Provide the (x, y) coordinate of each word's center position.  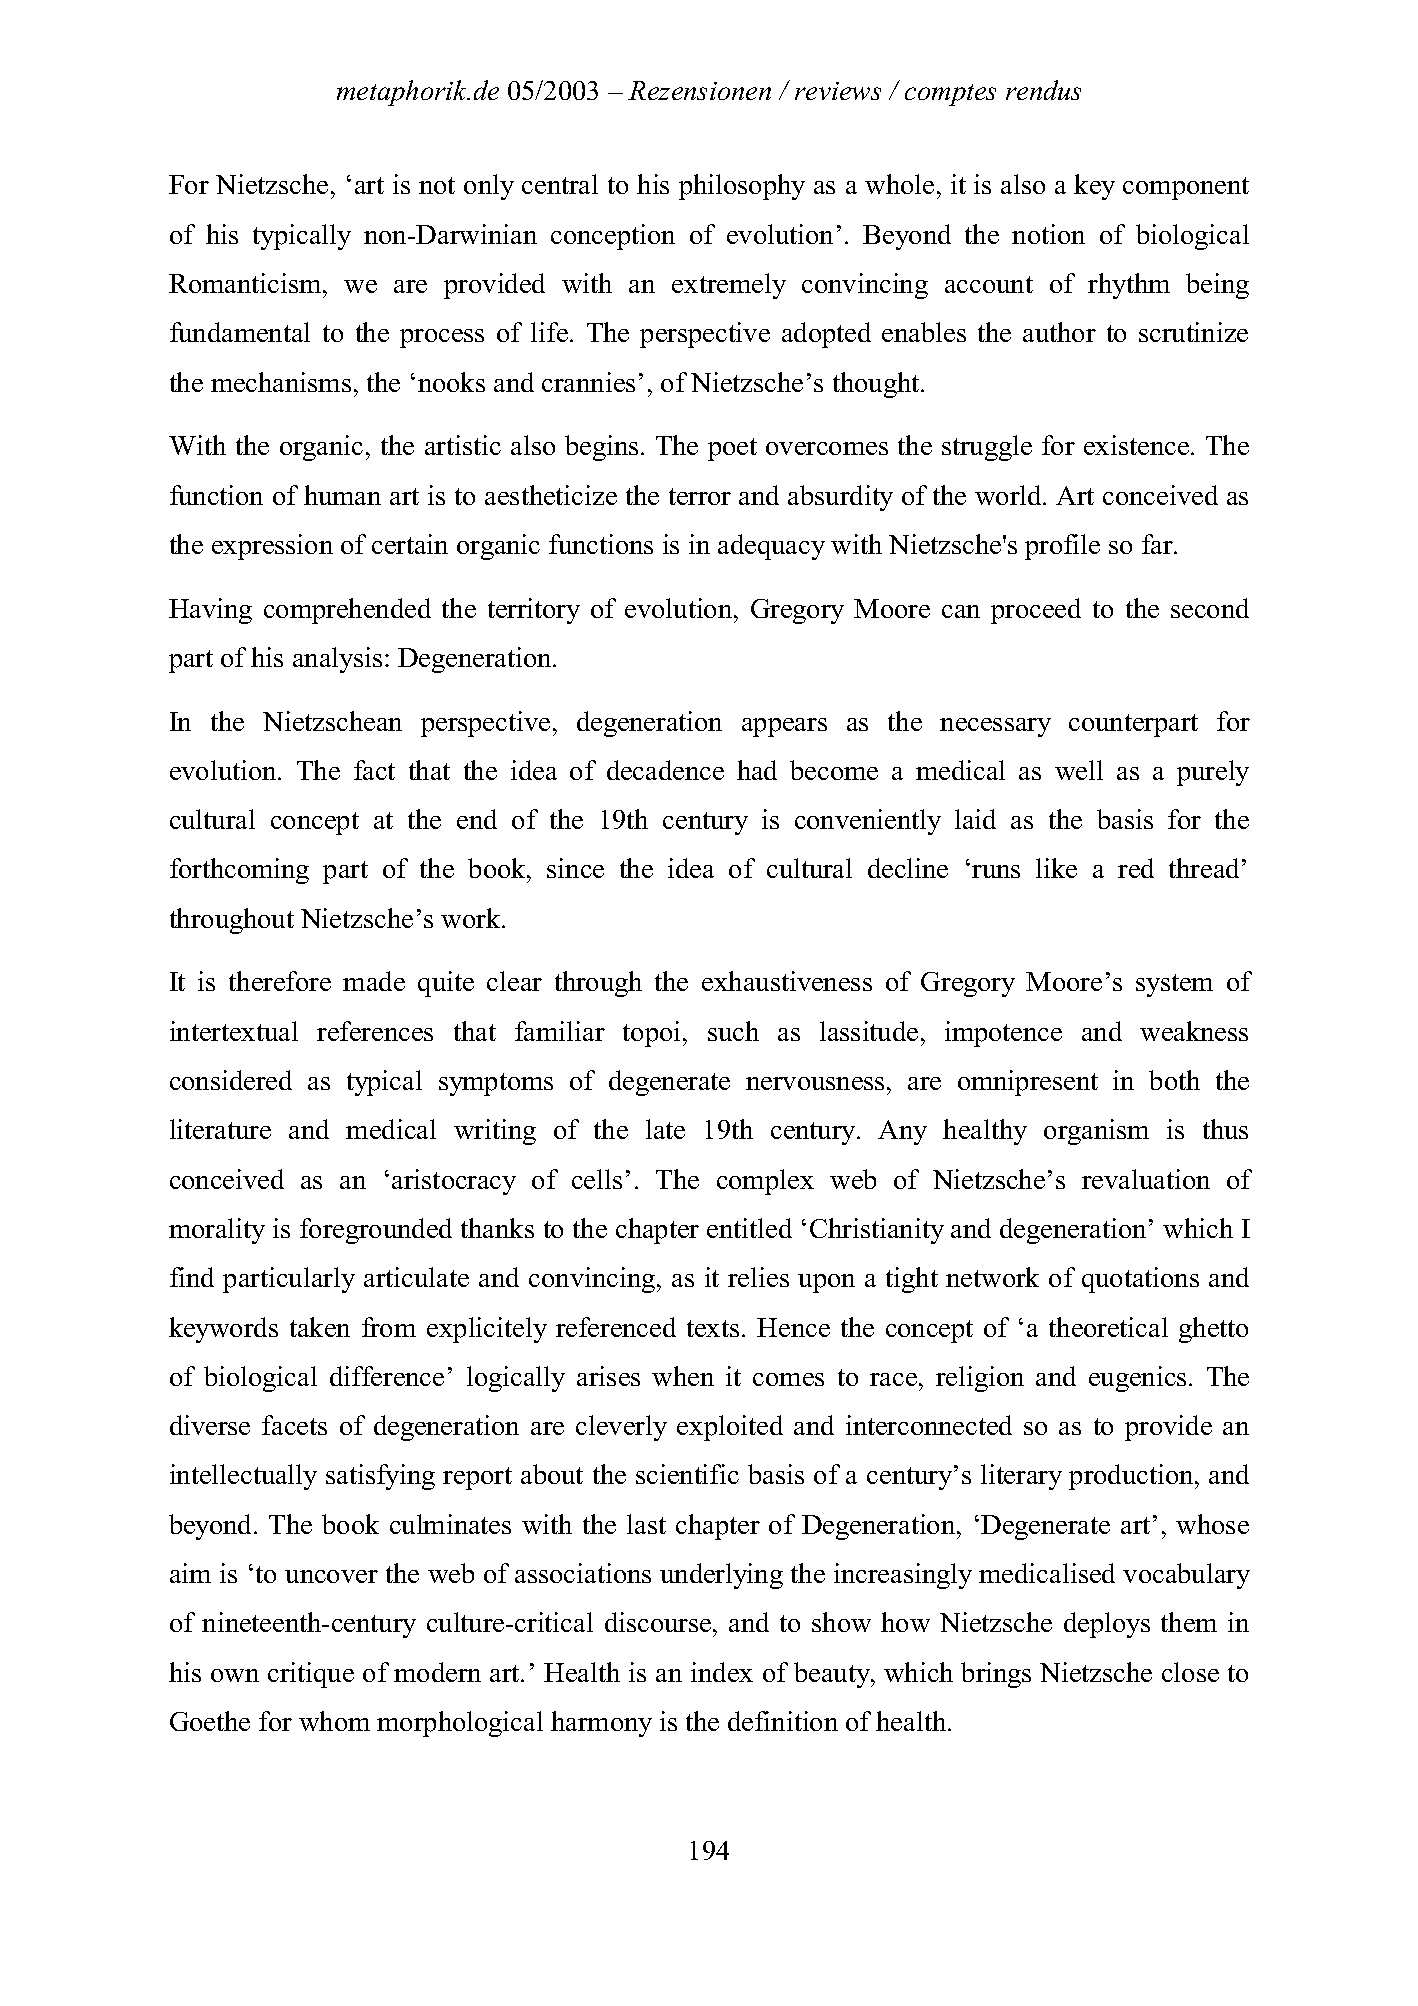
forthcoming (239, 871)
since (575, 868)
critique (311, 1675)
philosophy (742, 187)
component (1186, 188)
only (489, 187)
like (1056, 868)
